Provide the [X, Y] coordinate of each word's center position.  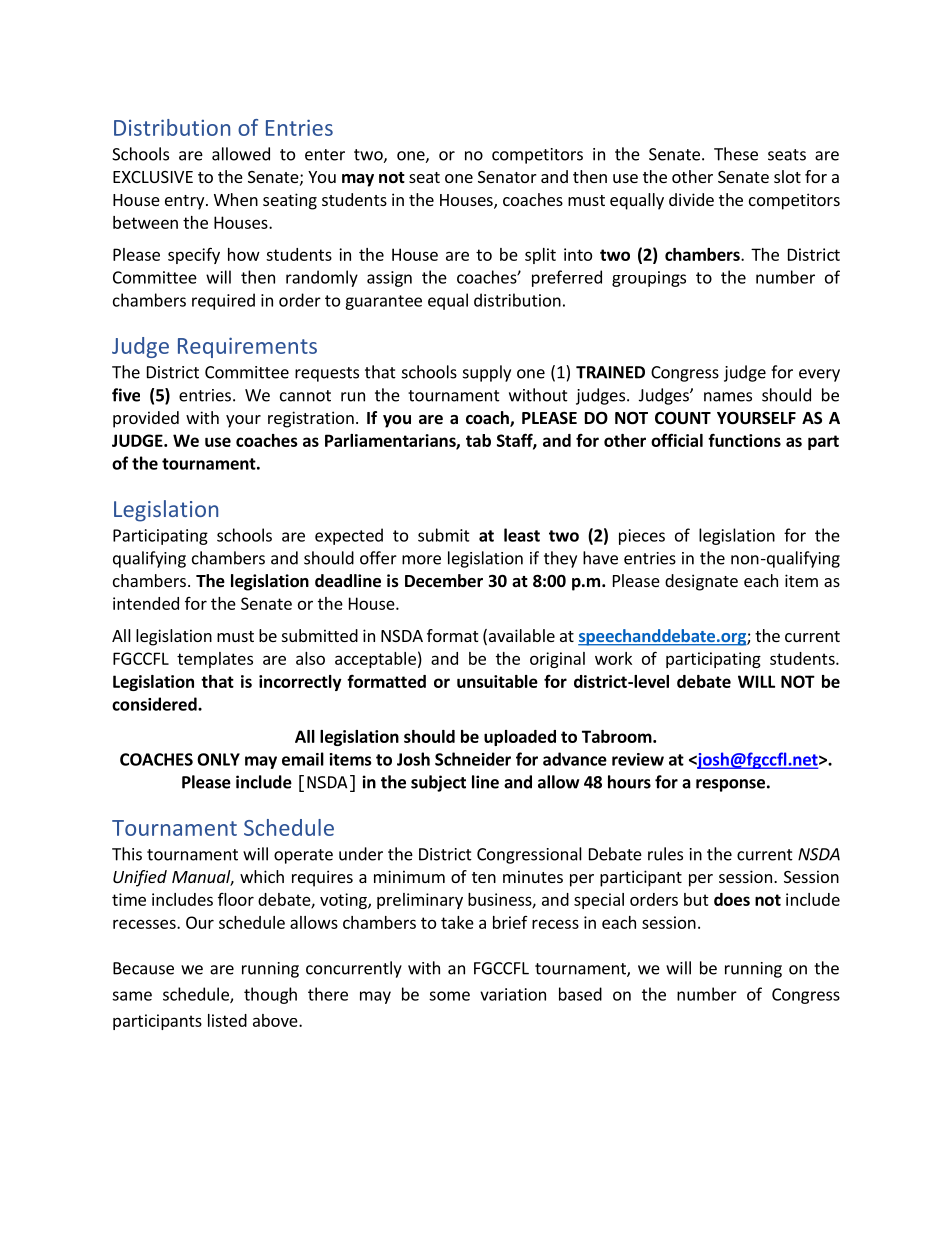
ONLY [218, 759]
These [736, 154]
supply [487, 373]
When [236, 199]
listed [227, 1020]
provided [146, 419]
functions [744, 440]
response [730, 785]
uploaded [520, 738]
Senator [507, 177]
